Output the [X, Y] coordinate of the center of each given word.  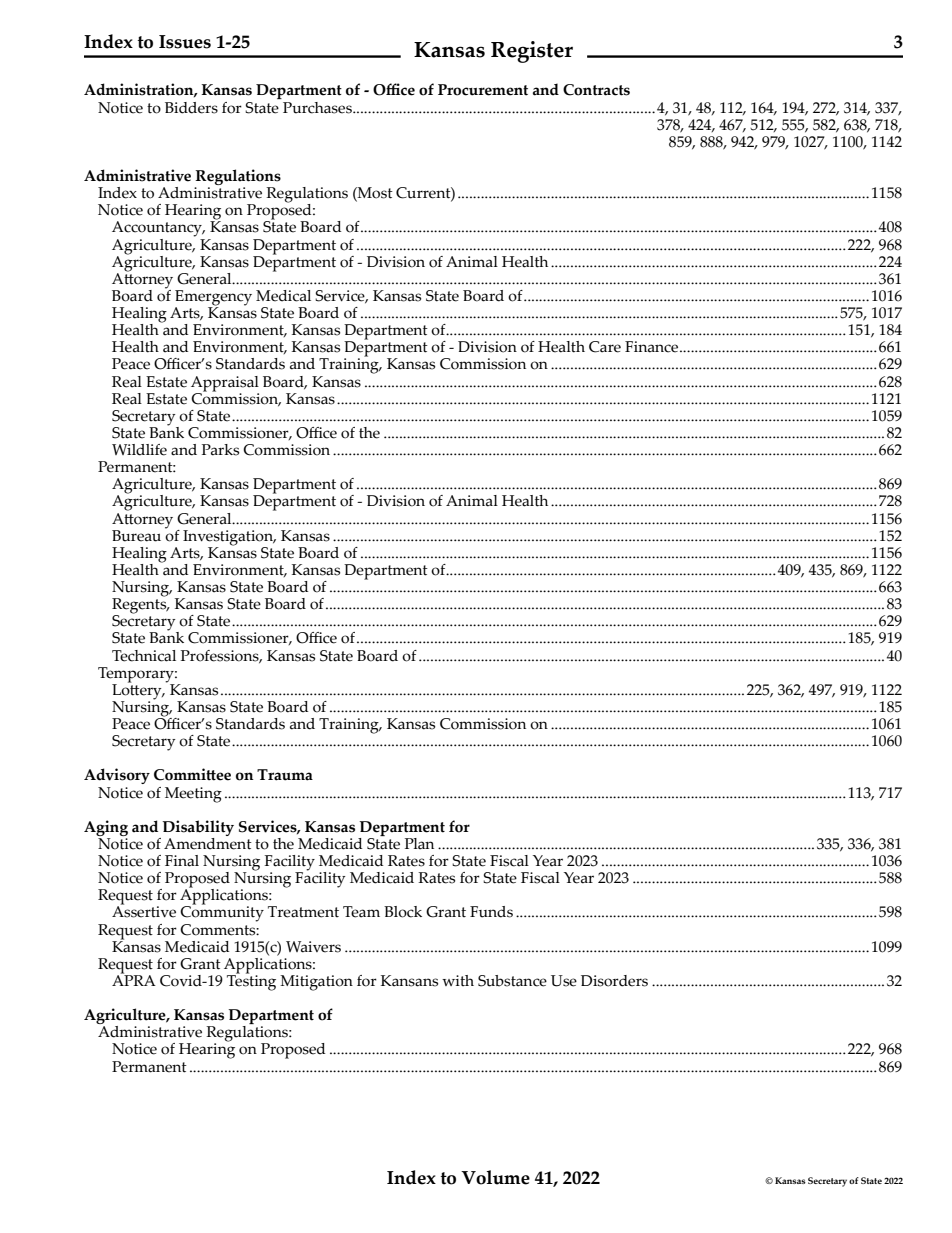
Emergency [213, 299]
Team [361, 912]
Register [532, 52]
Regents [140, 606]
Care [605, 347]
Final [182, 861]
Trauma [285, 775]
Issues [185, 42]
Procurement [483, 90]
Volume [495, 1177]
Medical [283, 296]
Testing [251, 982]
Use [564, 981]
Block [403, 912]
